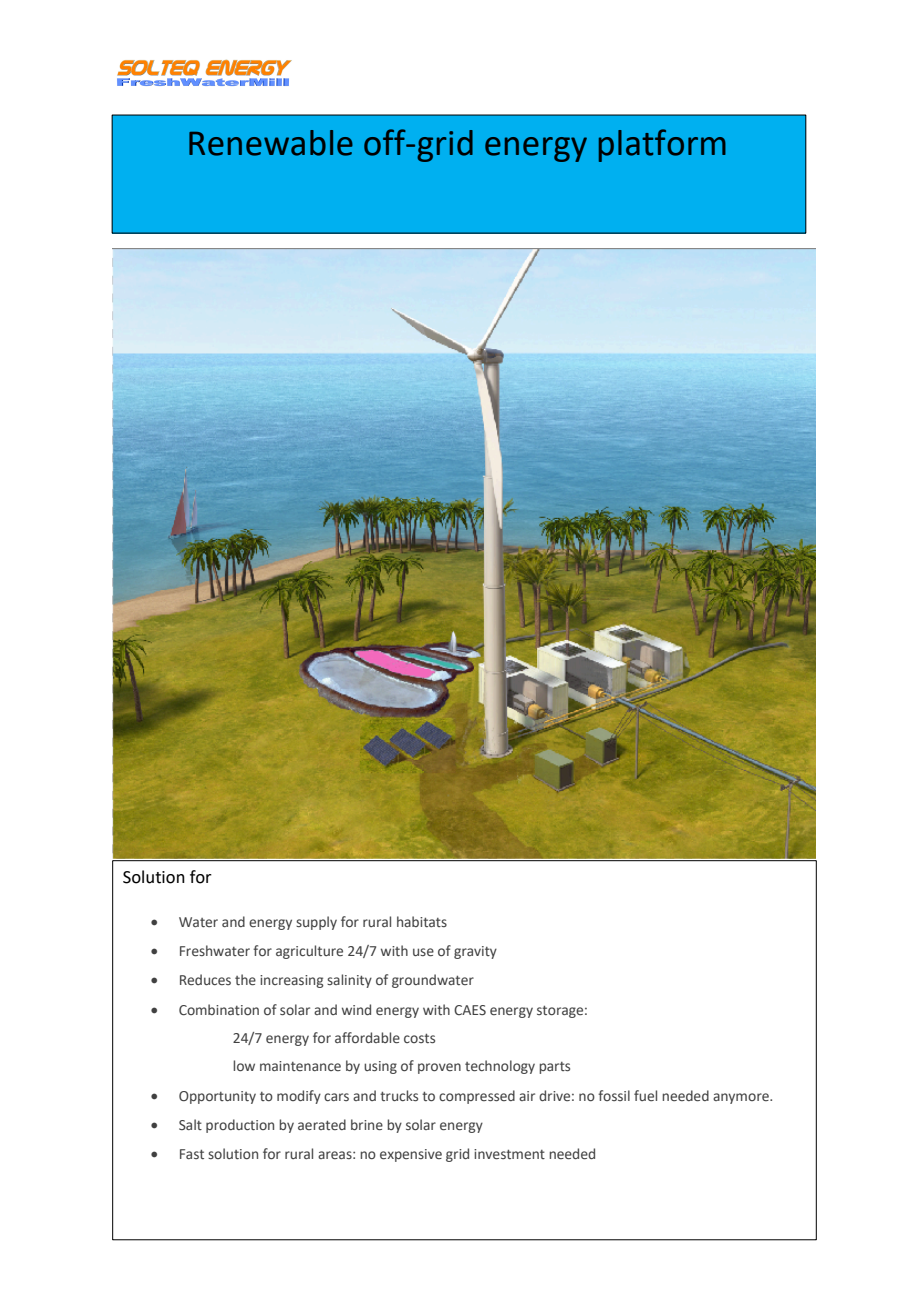 This page has height=1308, width=924. What do you see at coordinates (477, 1097) in the page?
I see `compressed` at bounding box center [477, 1097].
